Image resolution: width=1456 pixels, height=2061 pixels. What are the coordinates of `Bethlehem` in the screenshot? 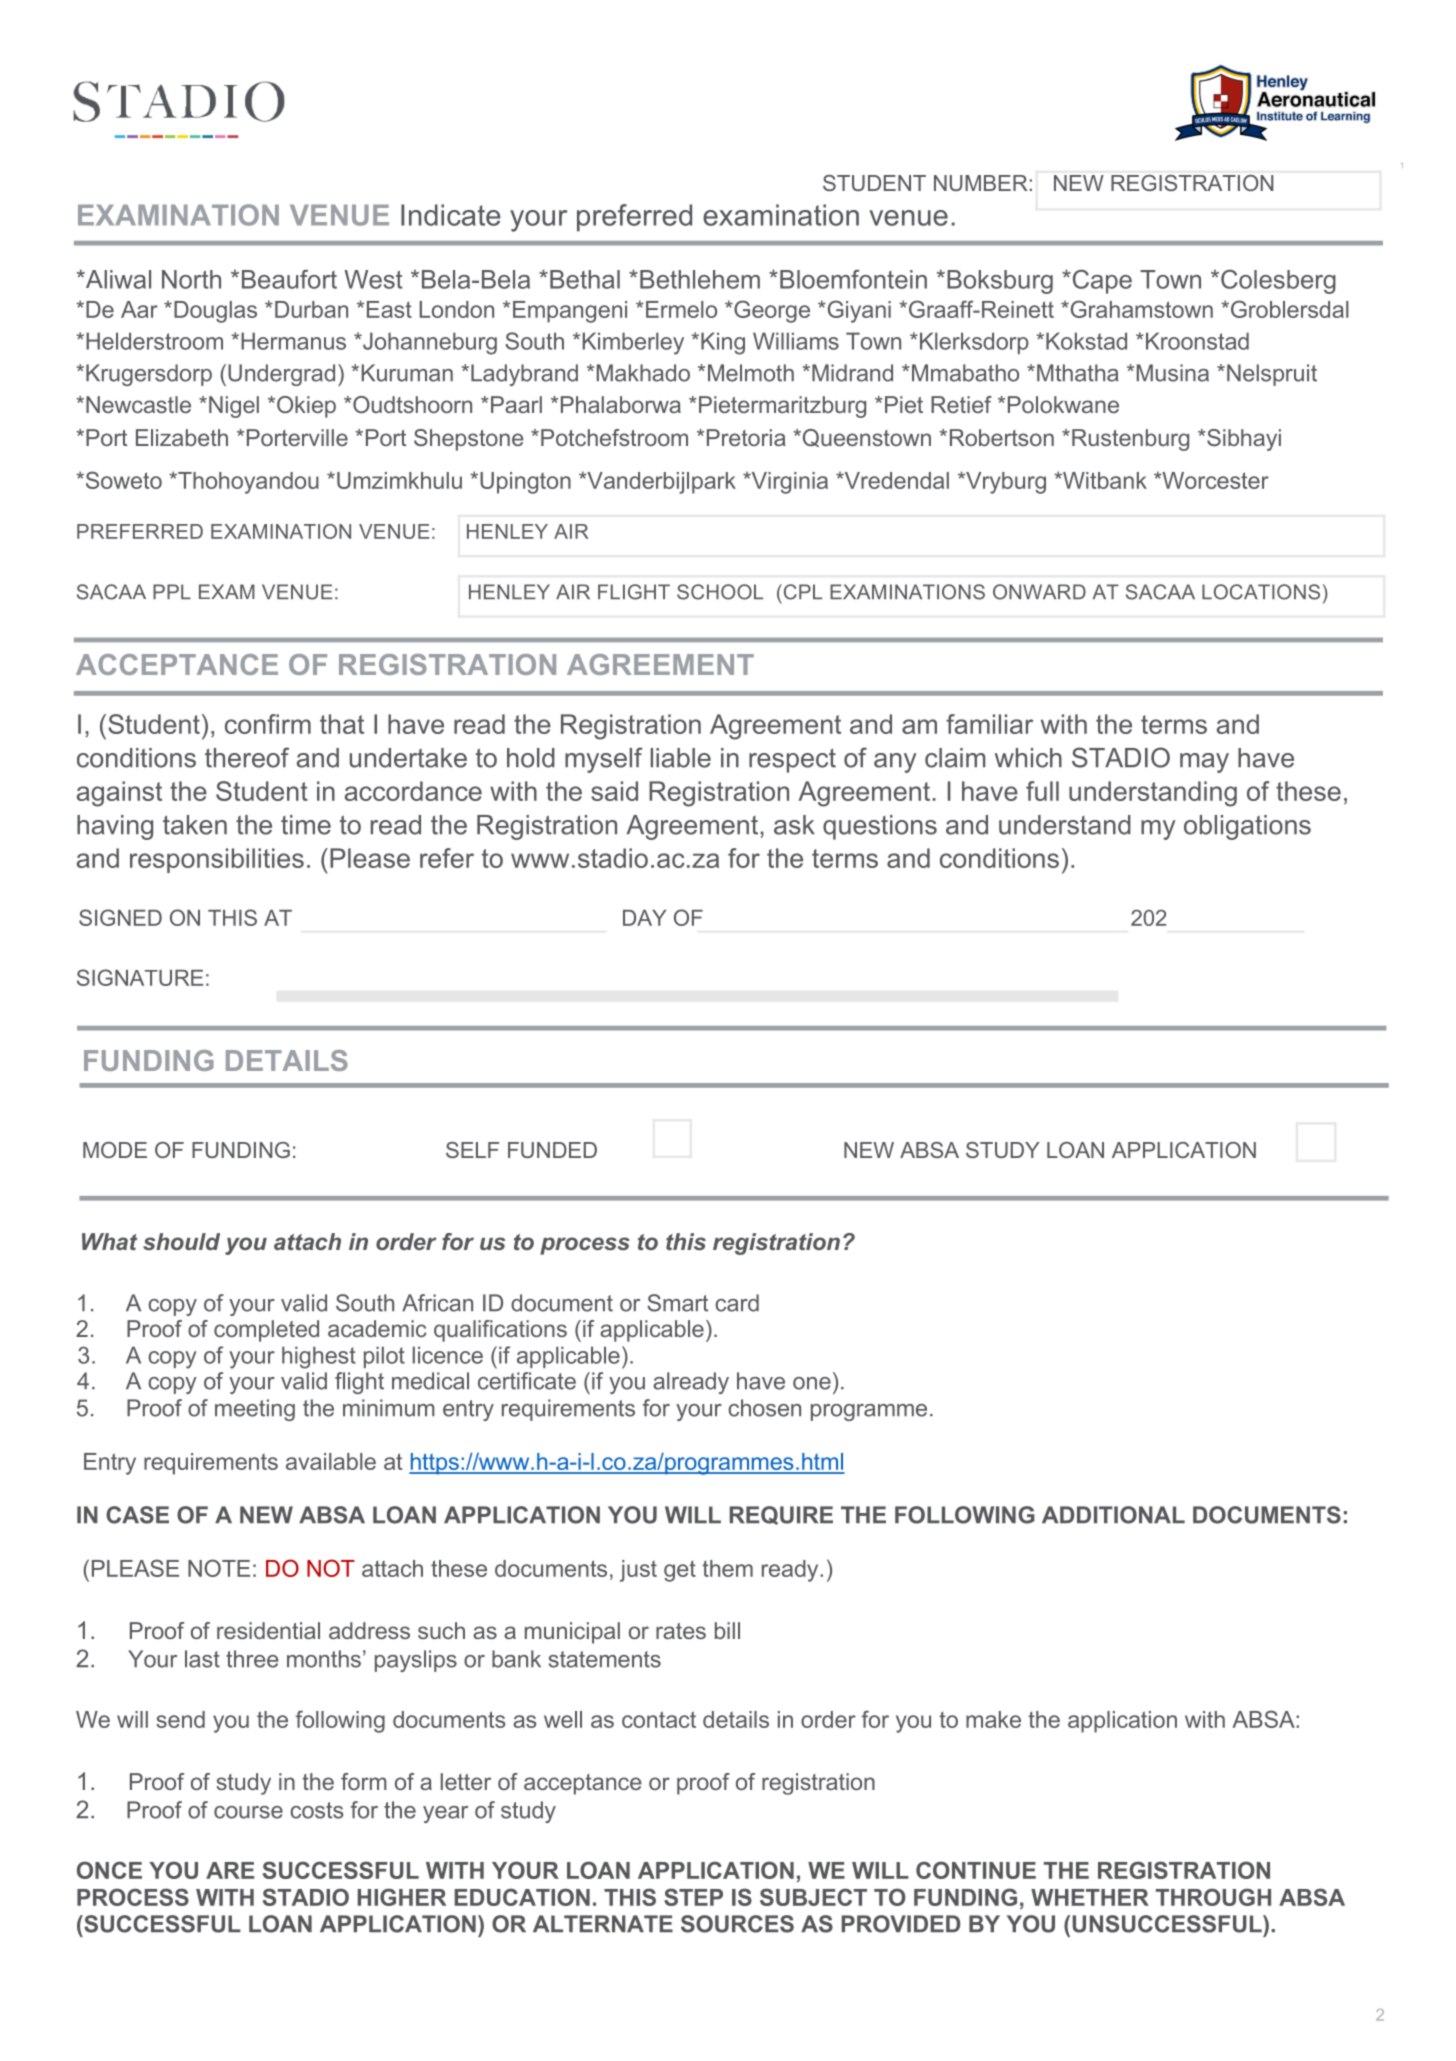 It's located at (700, 279).
